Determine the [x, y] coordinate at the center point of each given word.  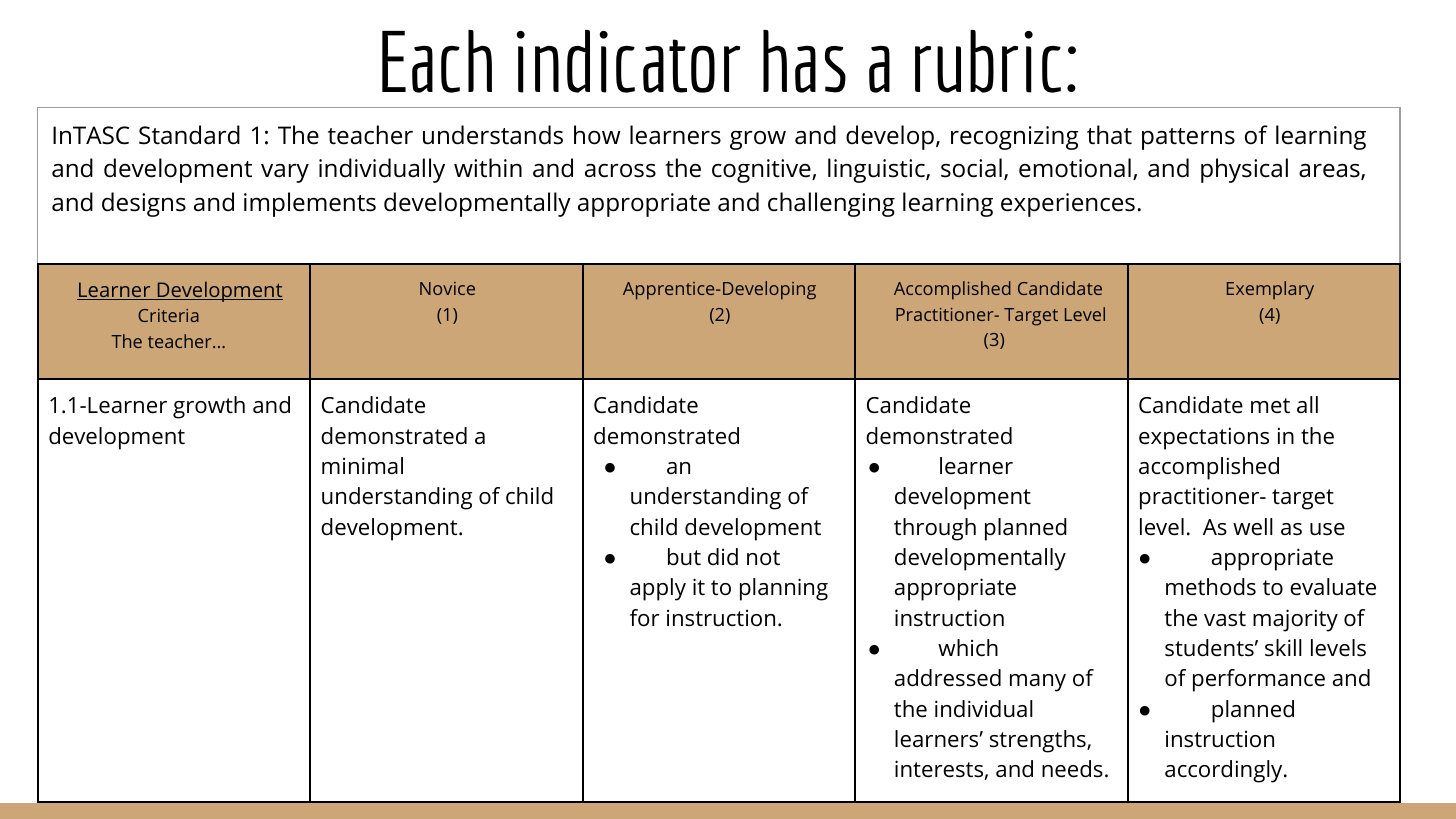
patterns [1188, 139]
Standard [189, 135]
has [804, 61]
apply [658, 589]
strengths [1039, 741]
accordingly [1225, 771]
